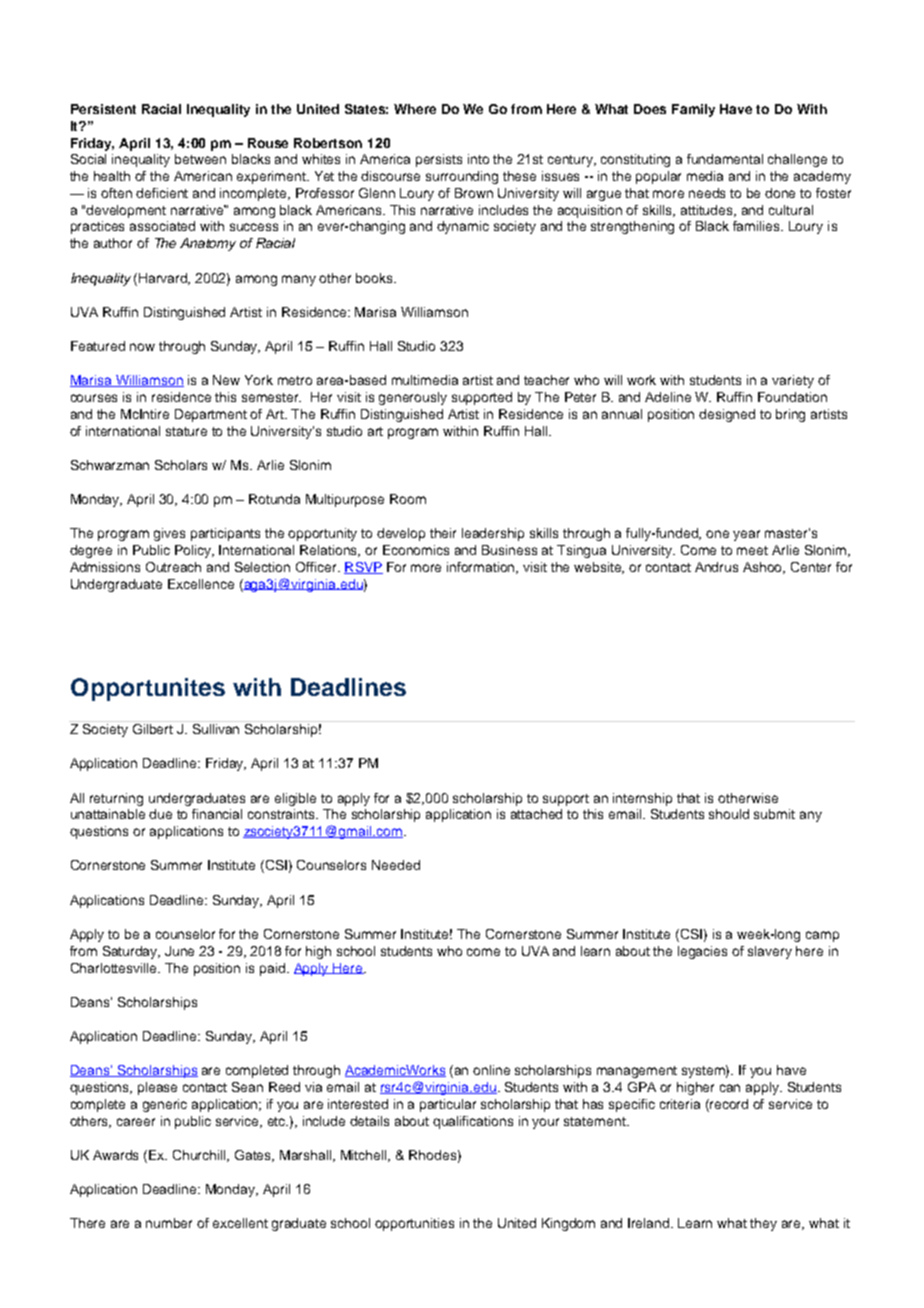 This page has height=1308, width=924. What do you see at coordinates (770, 952) in the page?
I see `slavery` at bounding box center [770, 952].
